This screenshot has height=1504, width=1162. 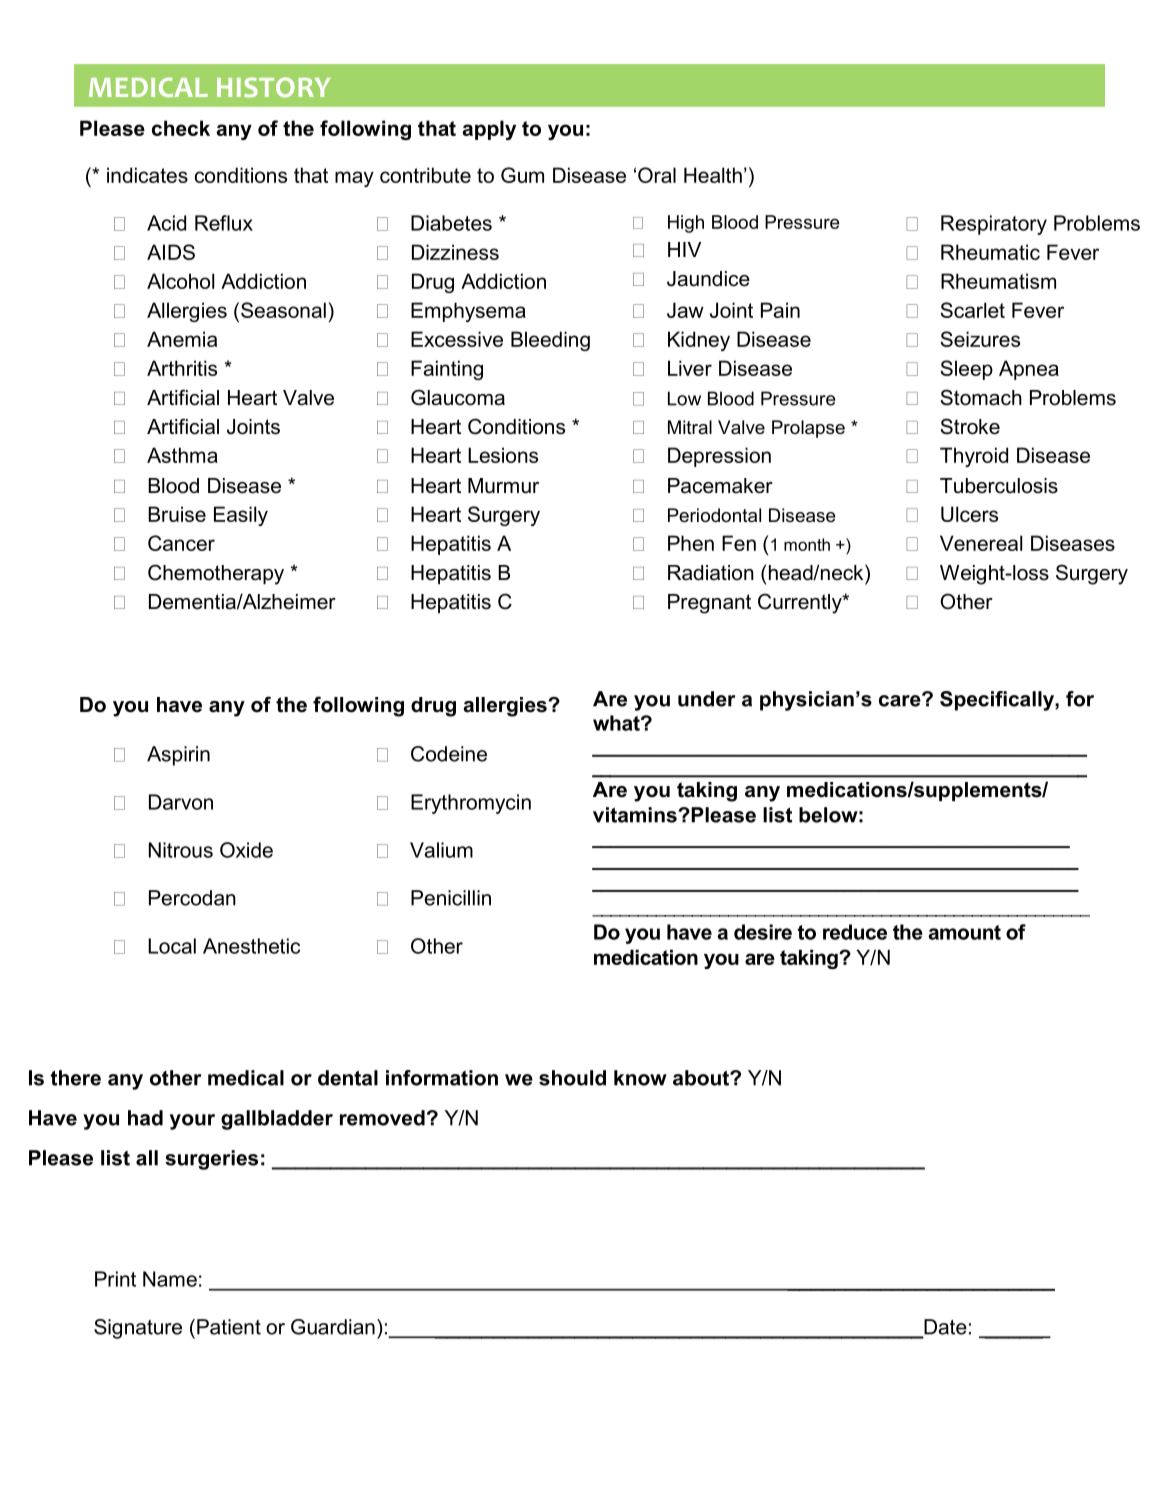 I want to click on Guardian, so click(x=333, y=1327).
